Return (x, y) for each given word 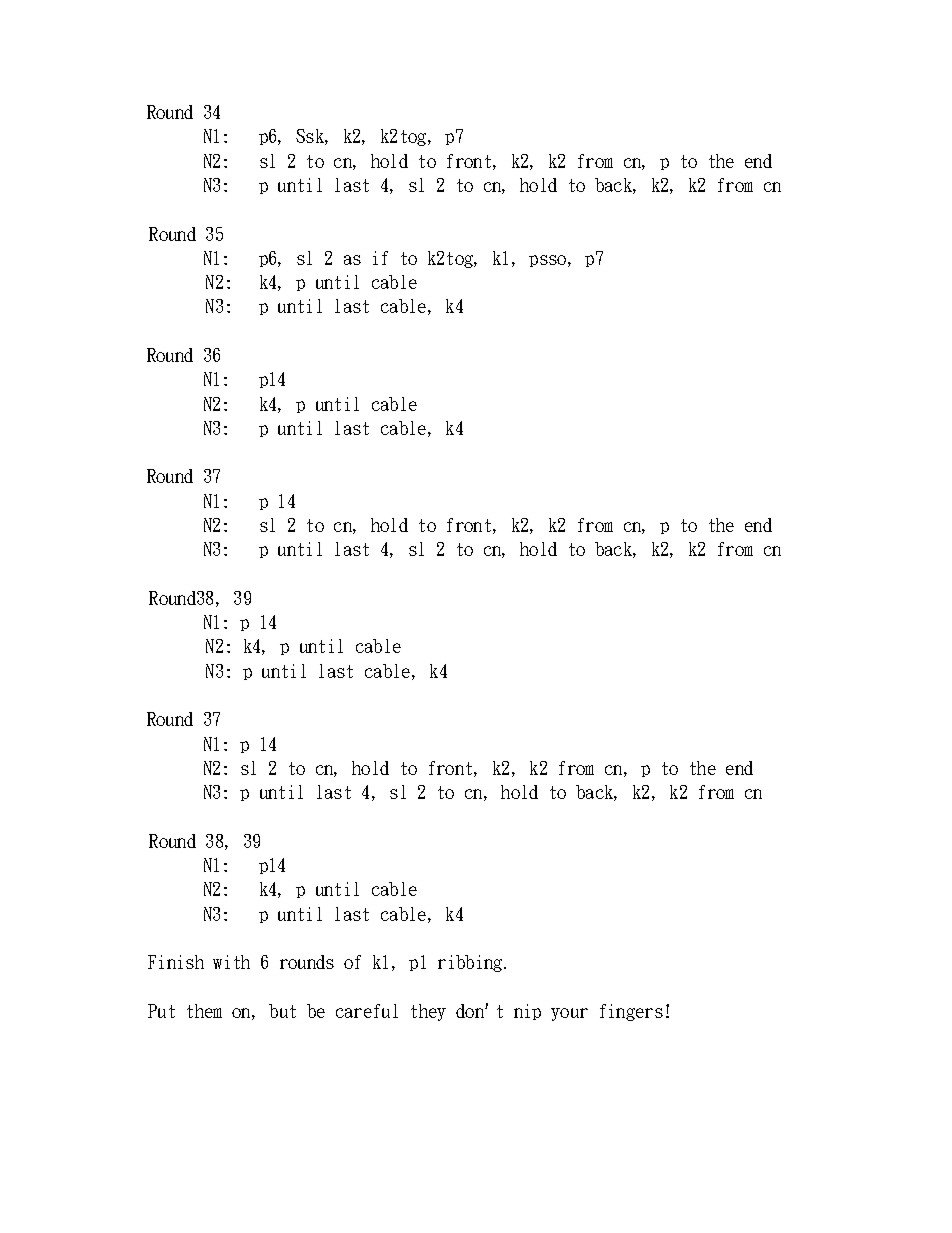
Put (161, 1011)
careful (367, 1011)
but (282, 1011)
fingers (631, 1012)
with (231, 962)
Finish (176, 962)
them (204, 1011)
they (428, 1012)
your (569, 1014)
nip (527, 1012)
